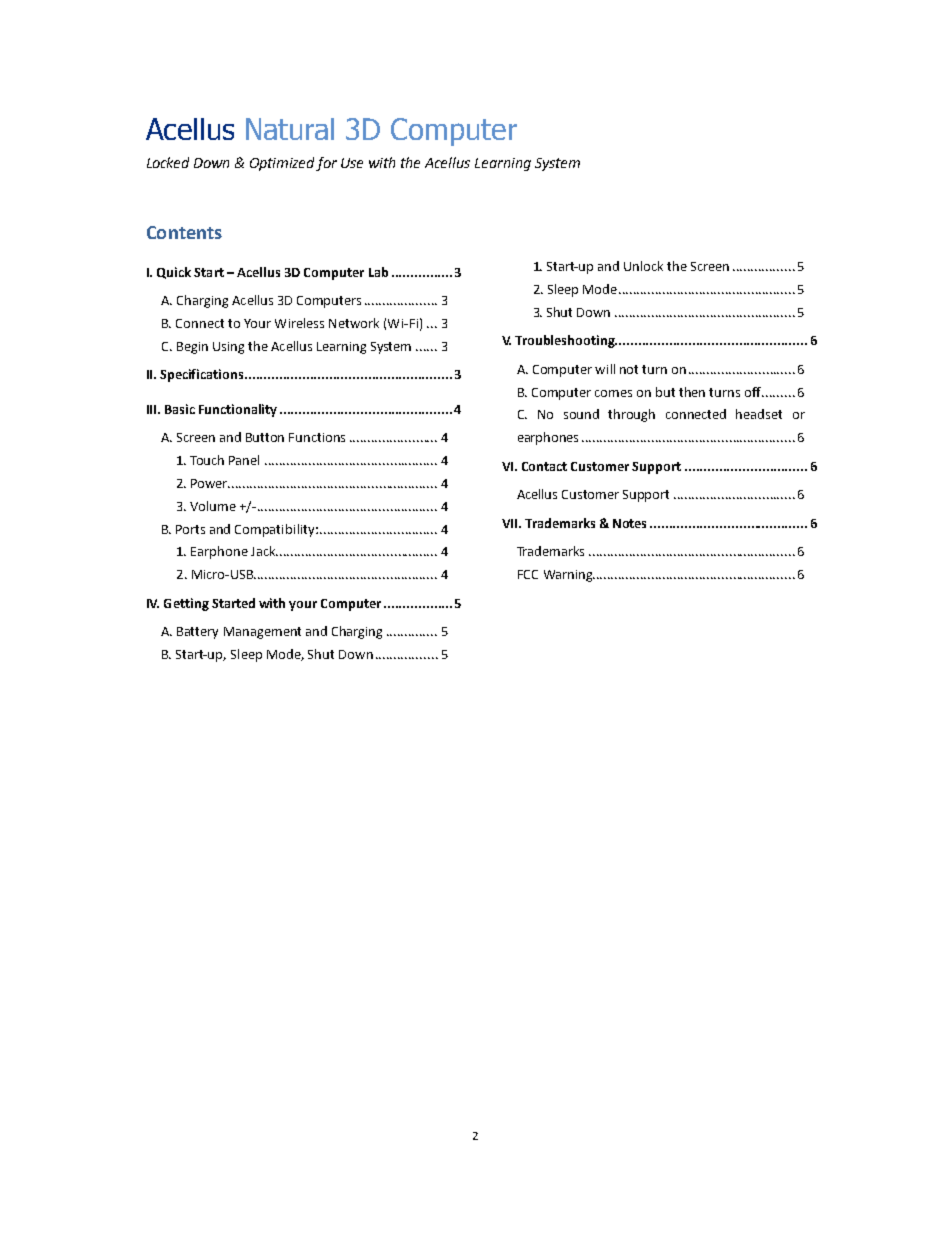 Image resolution: width=952 pixels, height=1233 pixels. Describe the element at coordinates (352, 163) in the page. I see `Use` at that location.
